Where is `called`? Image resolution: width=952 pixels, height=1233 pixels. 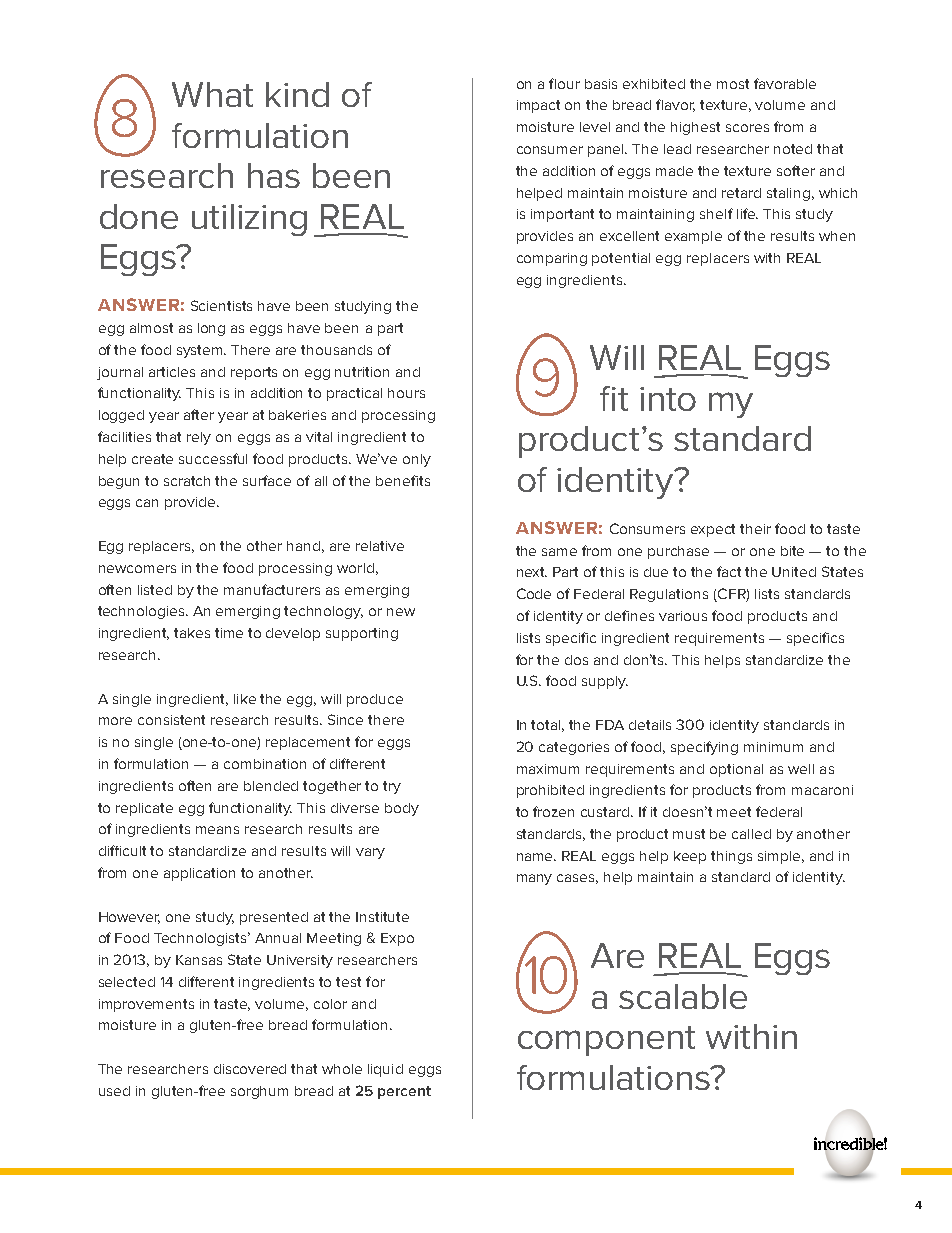
called is located at coordinates (751, 834).
